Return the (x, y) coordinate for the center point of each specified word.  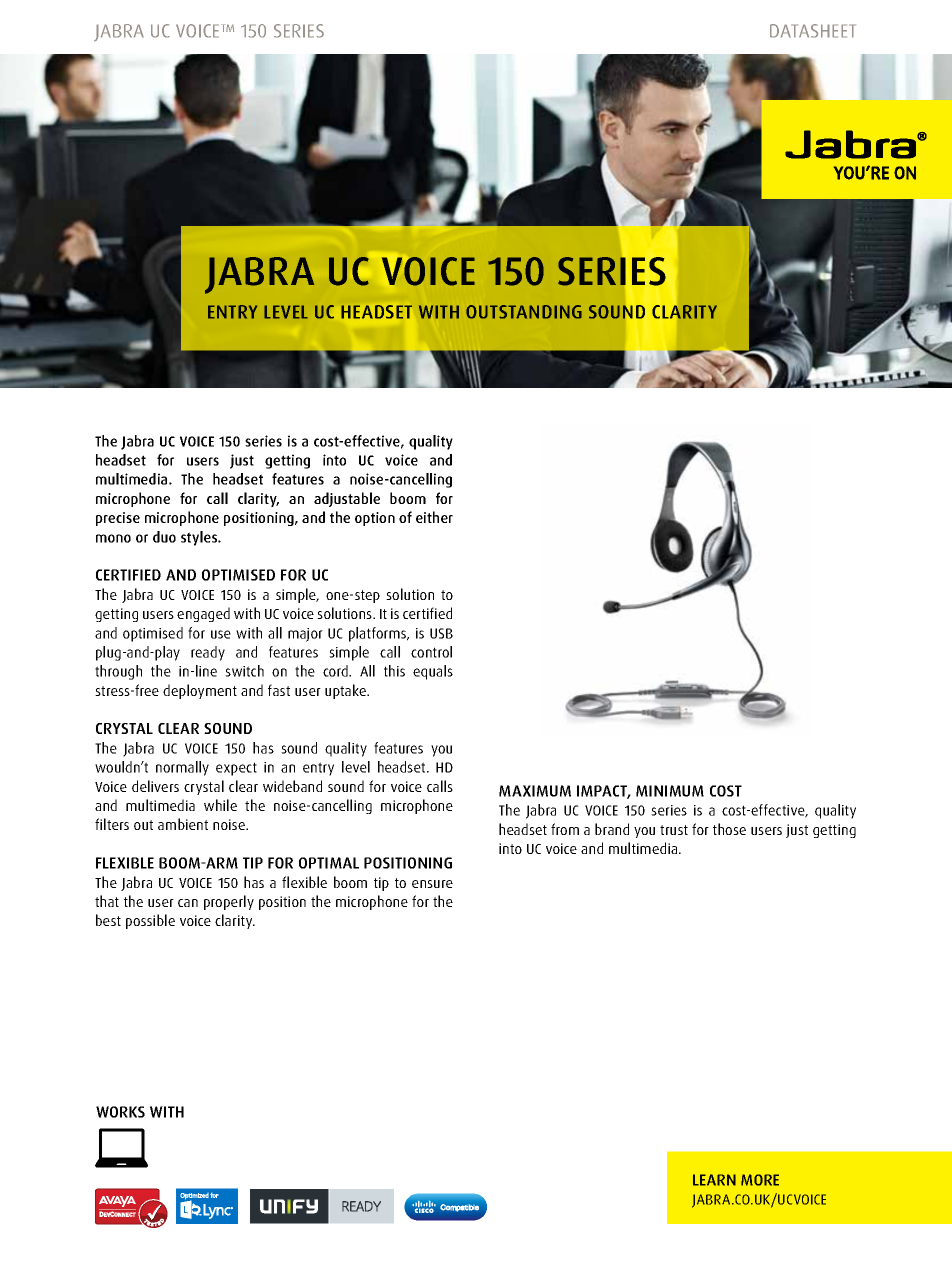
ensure (432, 884)
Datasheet (813, 31)
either (434, 517)
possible (150, 921)
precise (118, 519)
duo (164, 537)
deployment (200, 691)
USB (441, 633)
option (375, 519)
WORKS (120, 1112)
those (729, 829)
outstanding (524, 312)
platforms (379, 634)
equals (433, 672)
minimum (670, 791)
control (431, 652)
